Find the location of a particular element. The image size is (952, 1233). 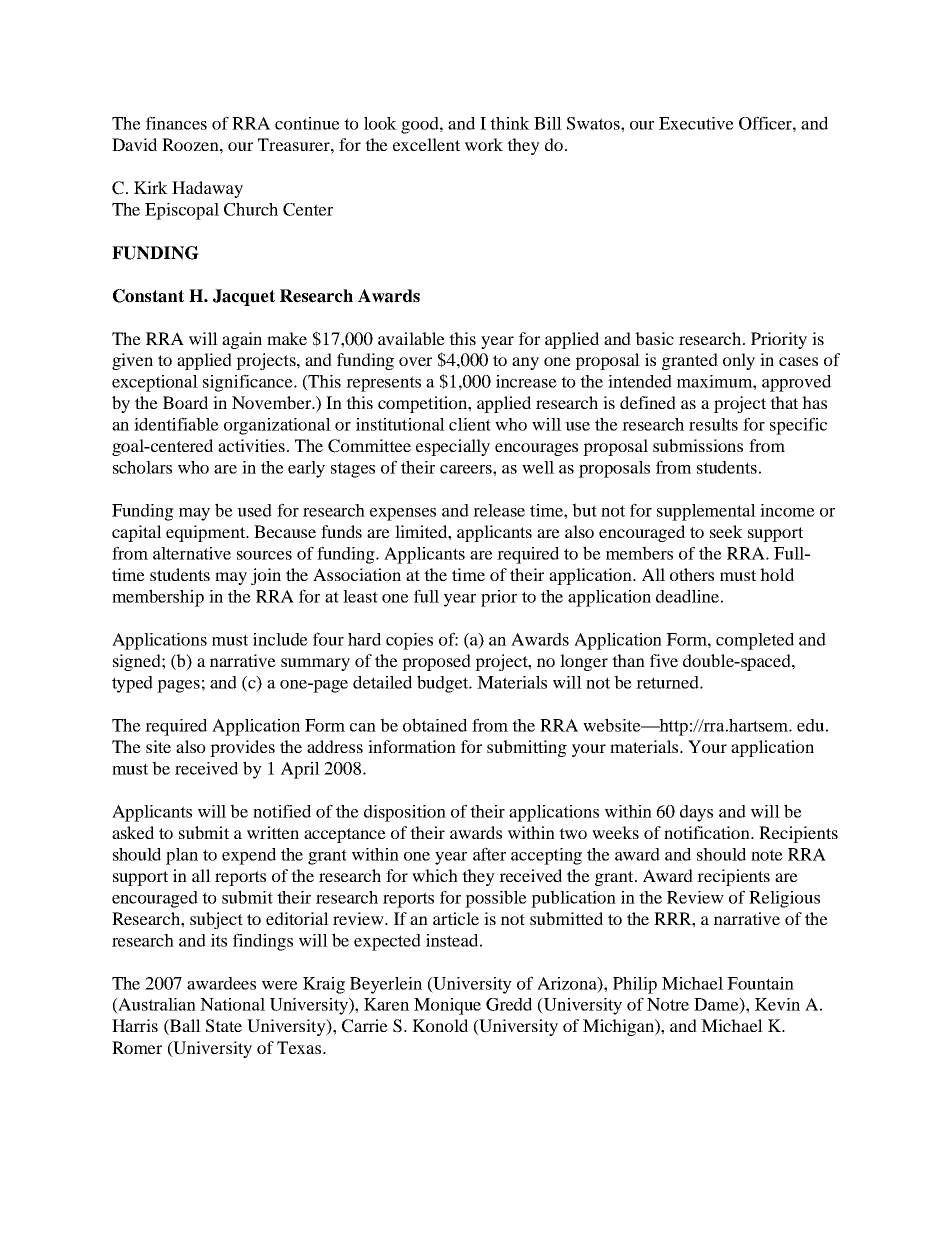

finances is located at coordinates (176, 123).
